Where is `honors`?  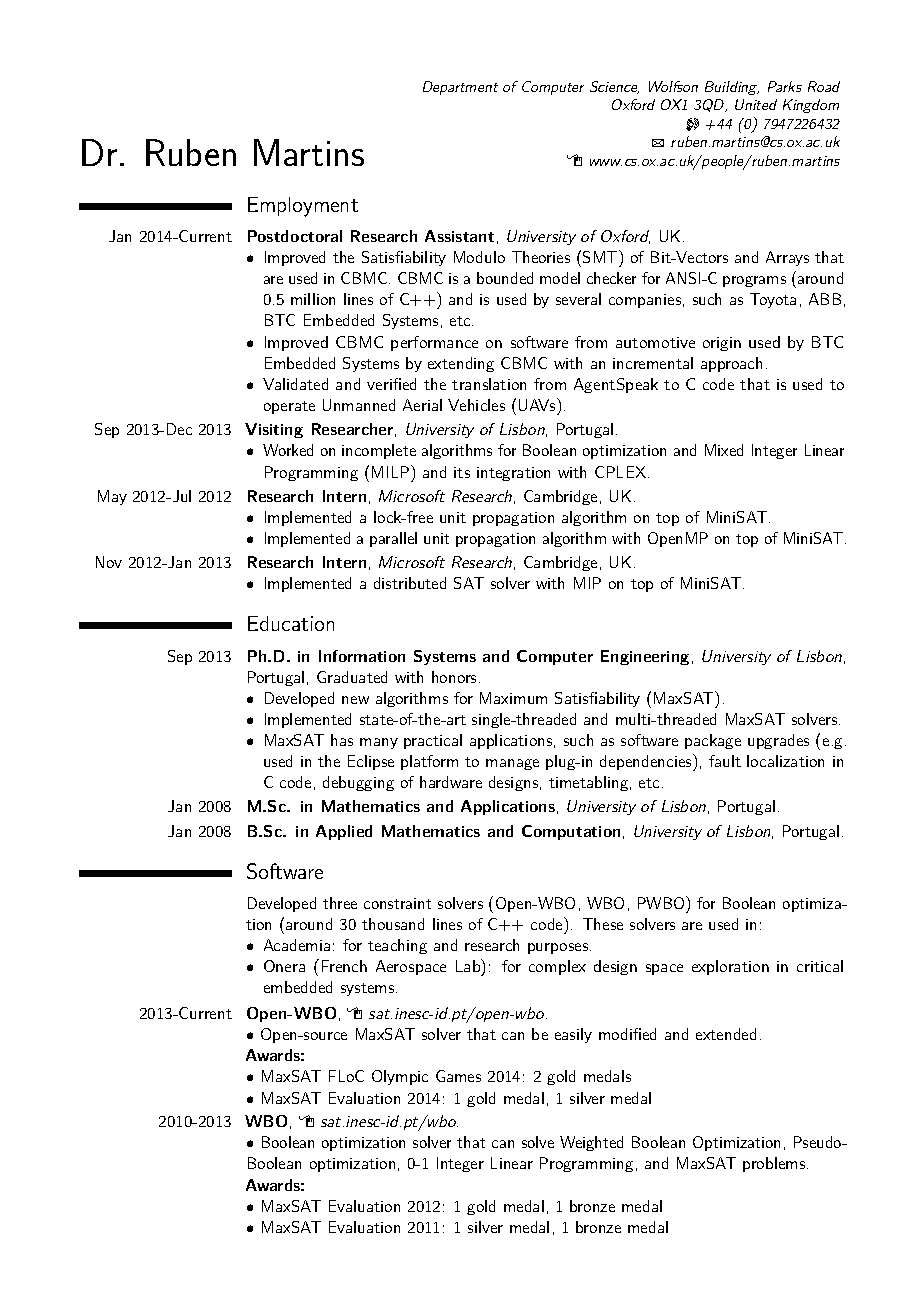 honors is located at coordinates (454, 677).
